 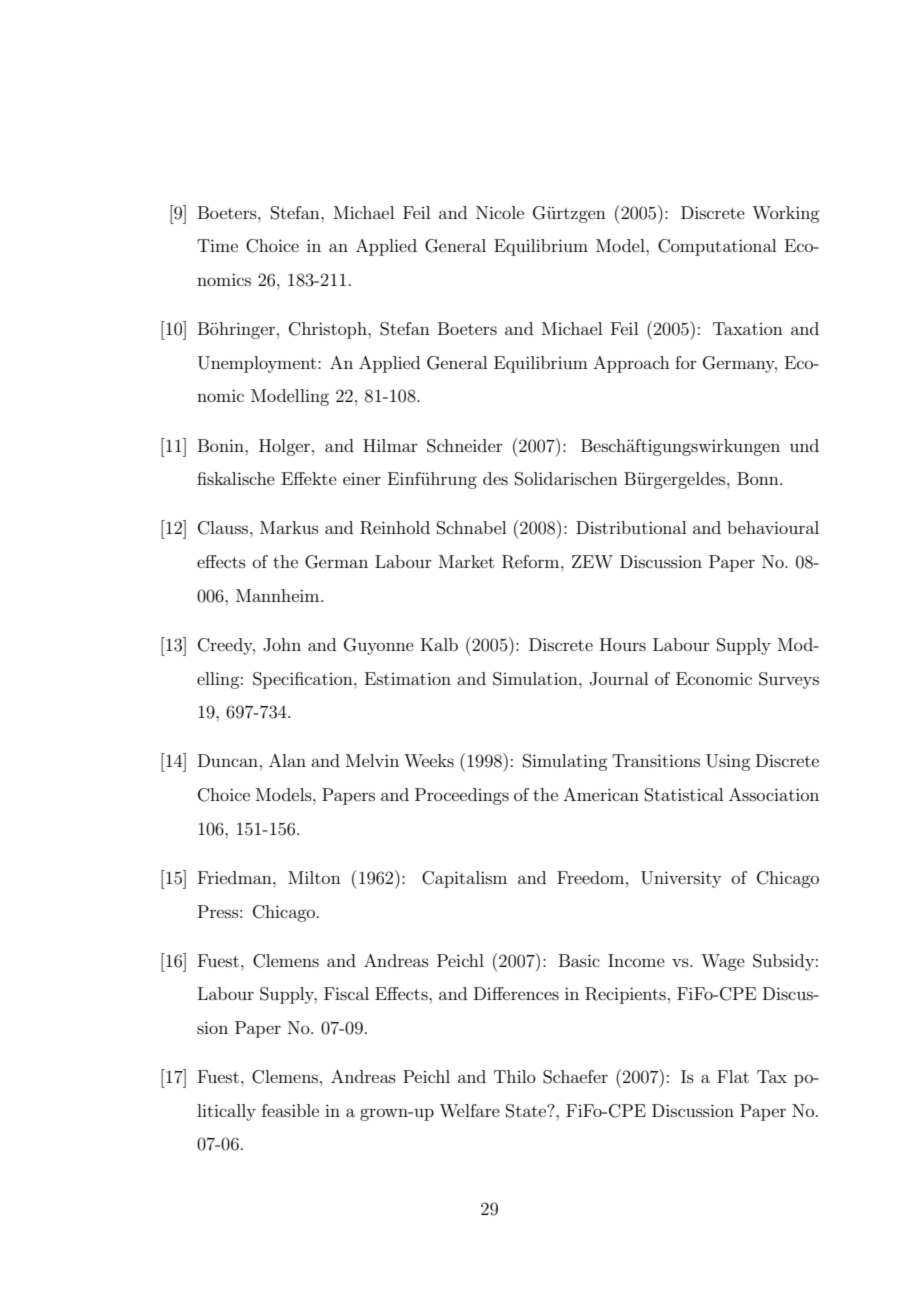 I want to click on Time, so click(x=217, y=245).
